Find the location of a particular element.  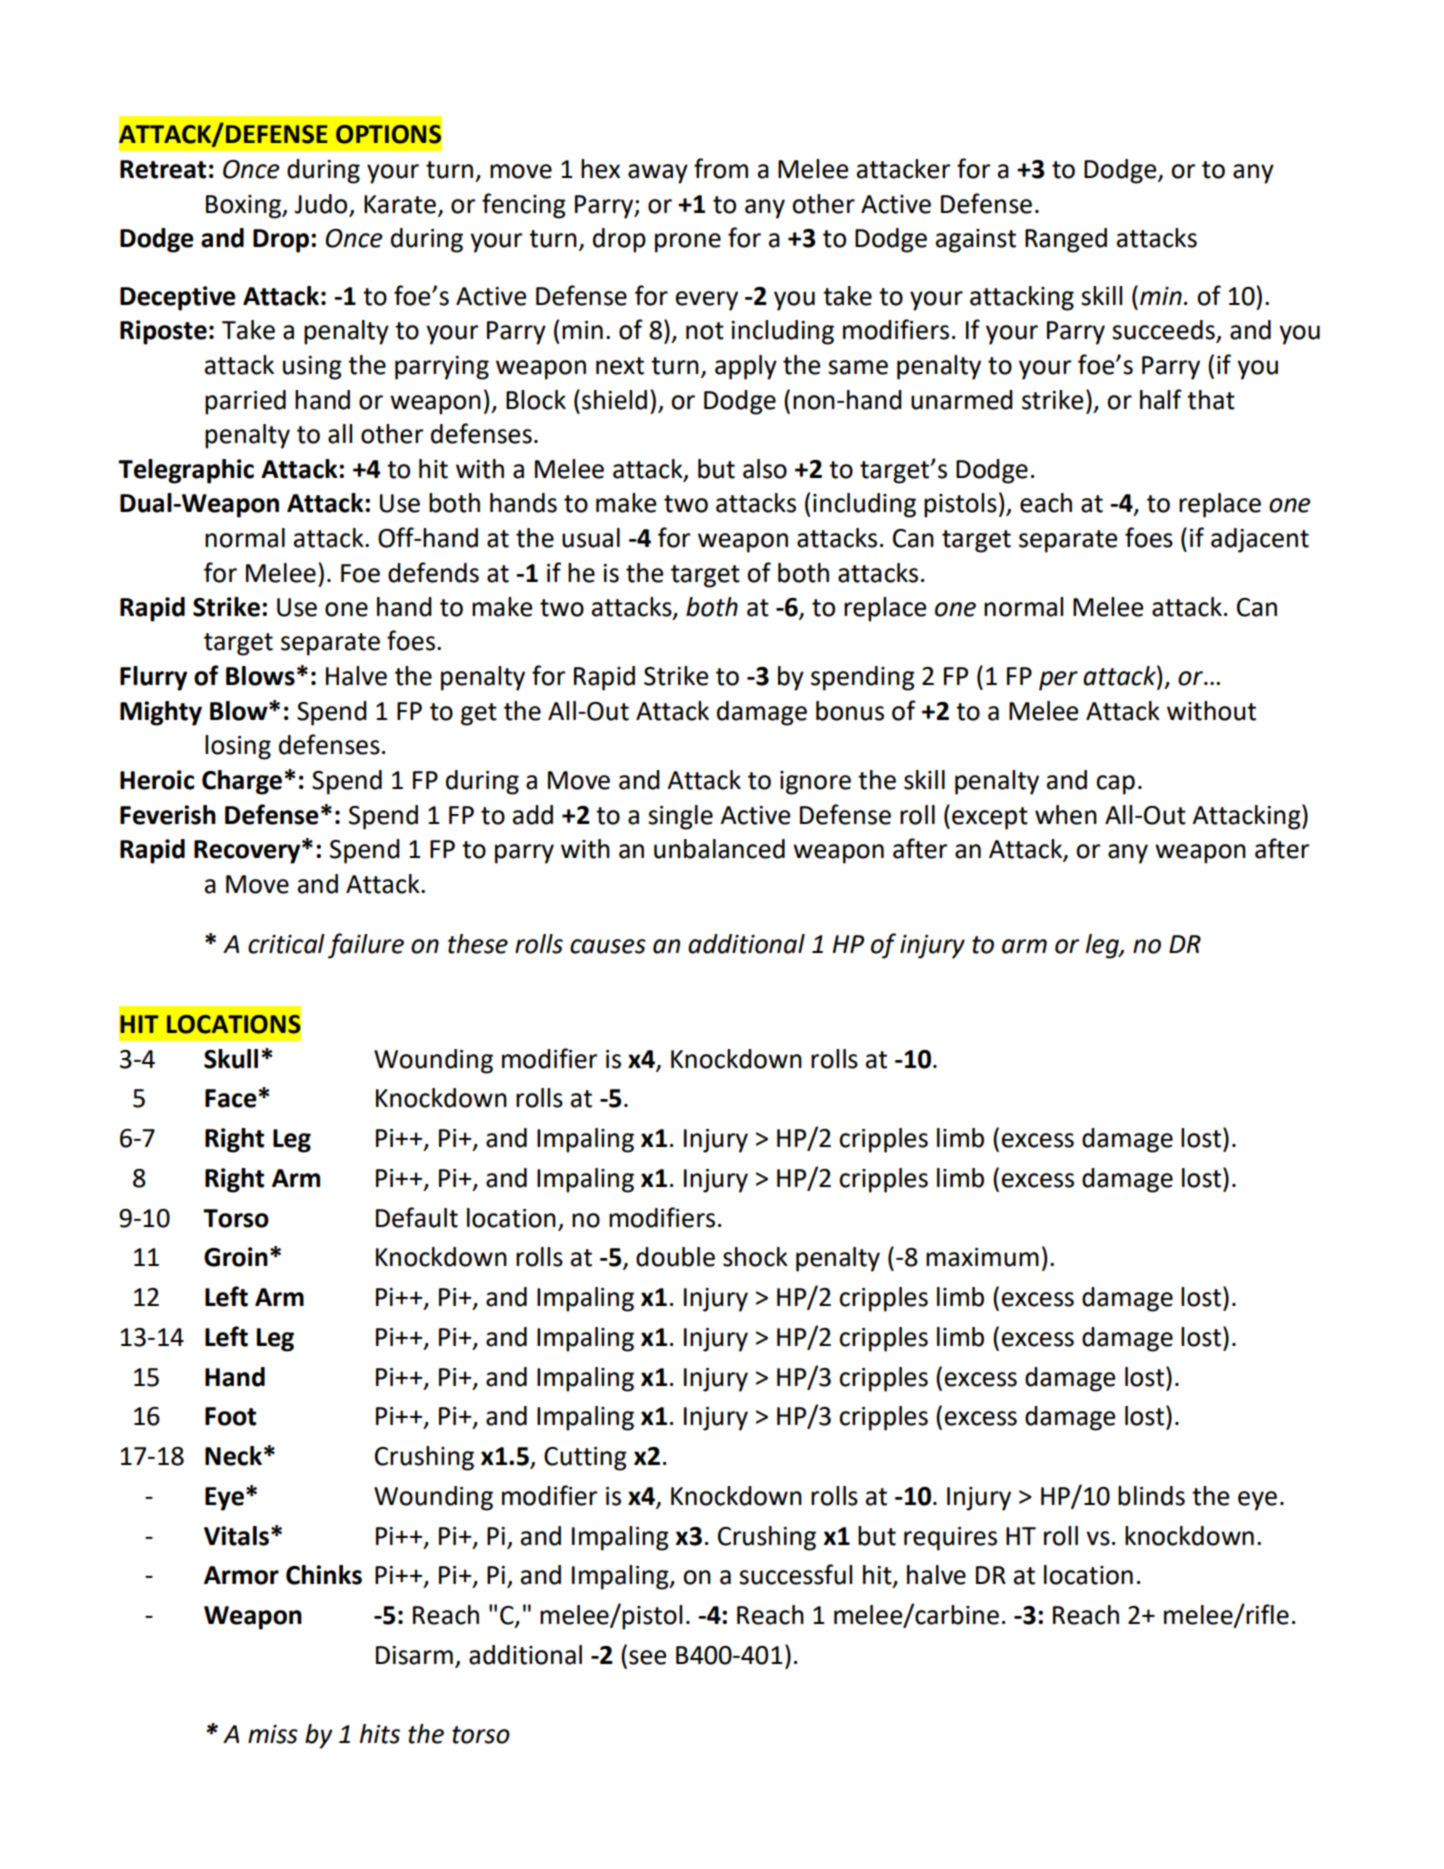

Ranged is located at coordinates (1066, 240).
